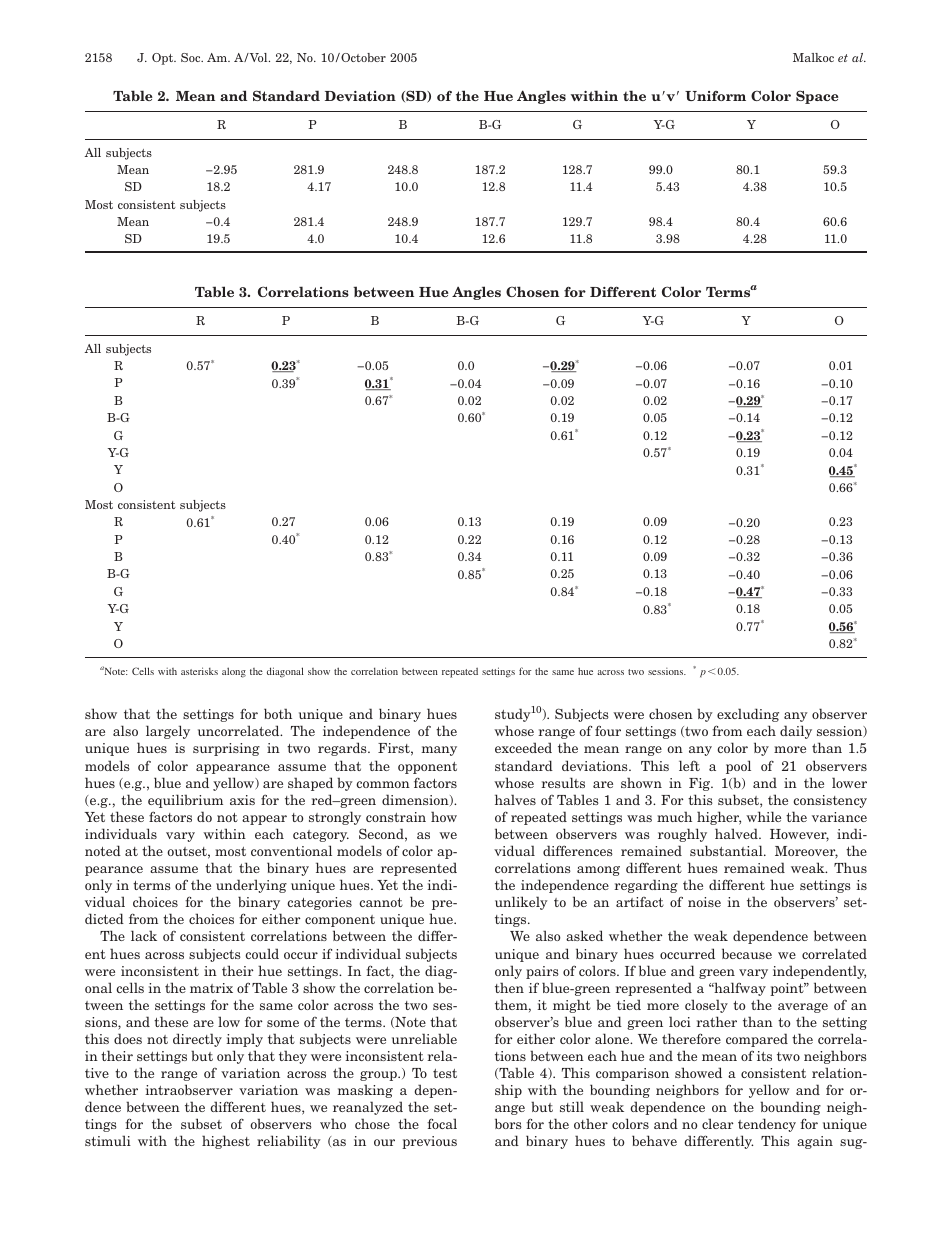  What do you see at coordinates (226, 1142) in the screenshot?
I see `highest` at bounding box center [226, 1142].
